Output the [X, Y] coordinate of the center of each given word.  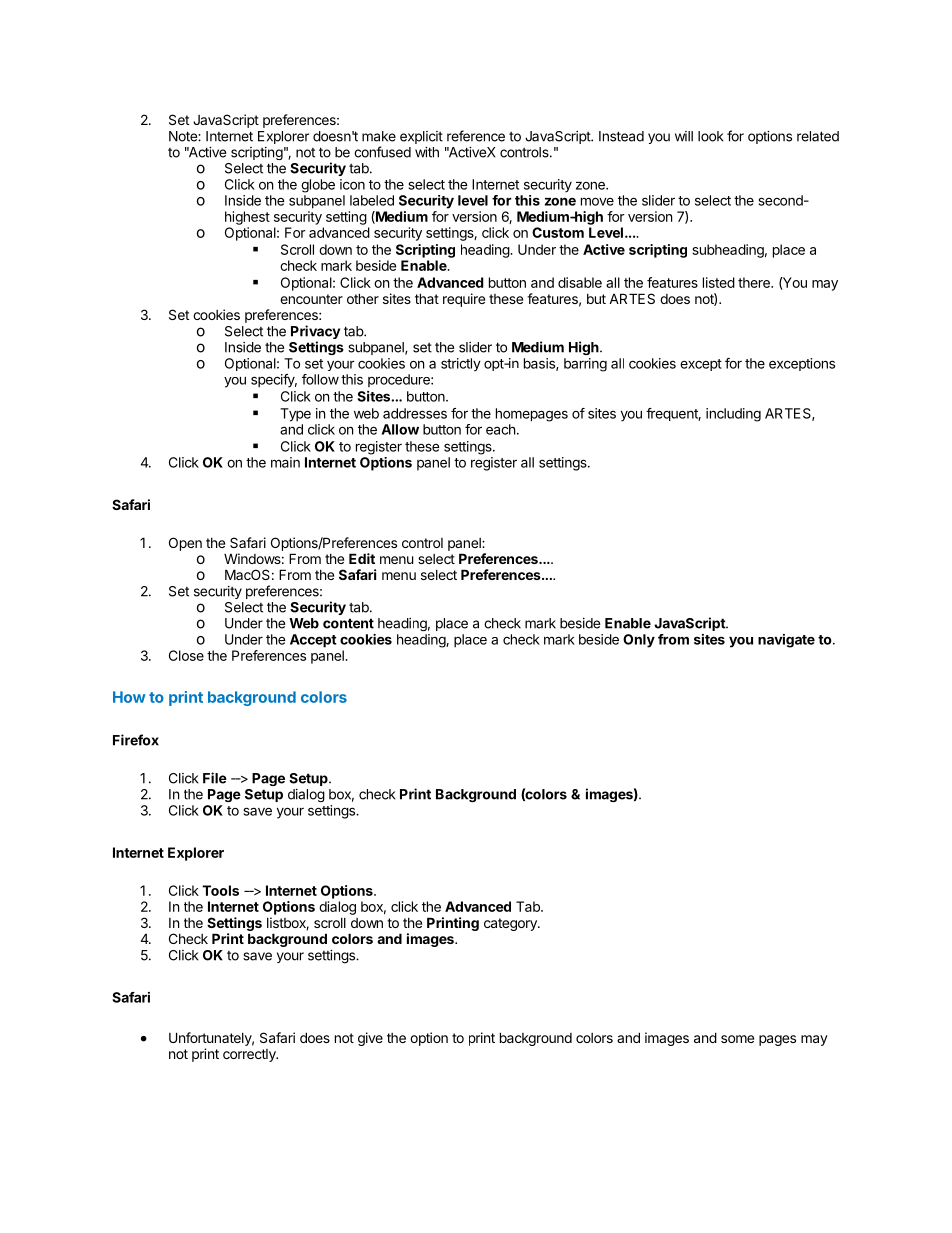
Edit [362, 558]
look [711, 136]
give [370, 1039]
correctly [250, 1055]
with [427, 152]
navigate [786, 641]
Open [185, 544]
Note [184, 136]
